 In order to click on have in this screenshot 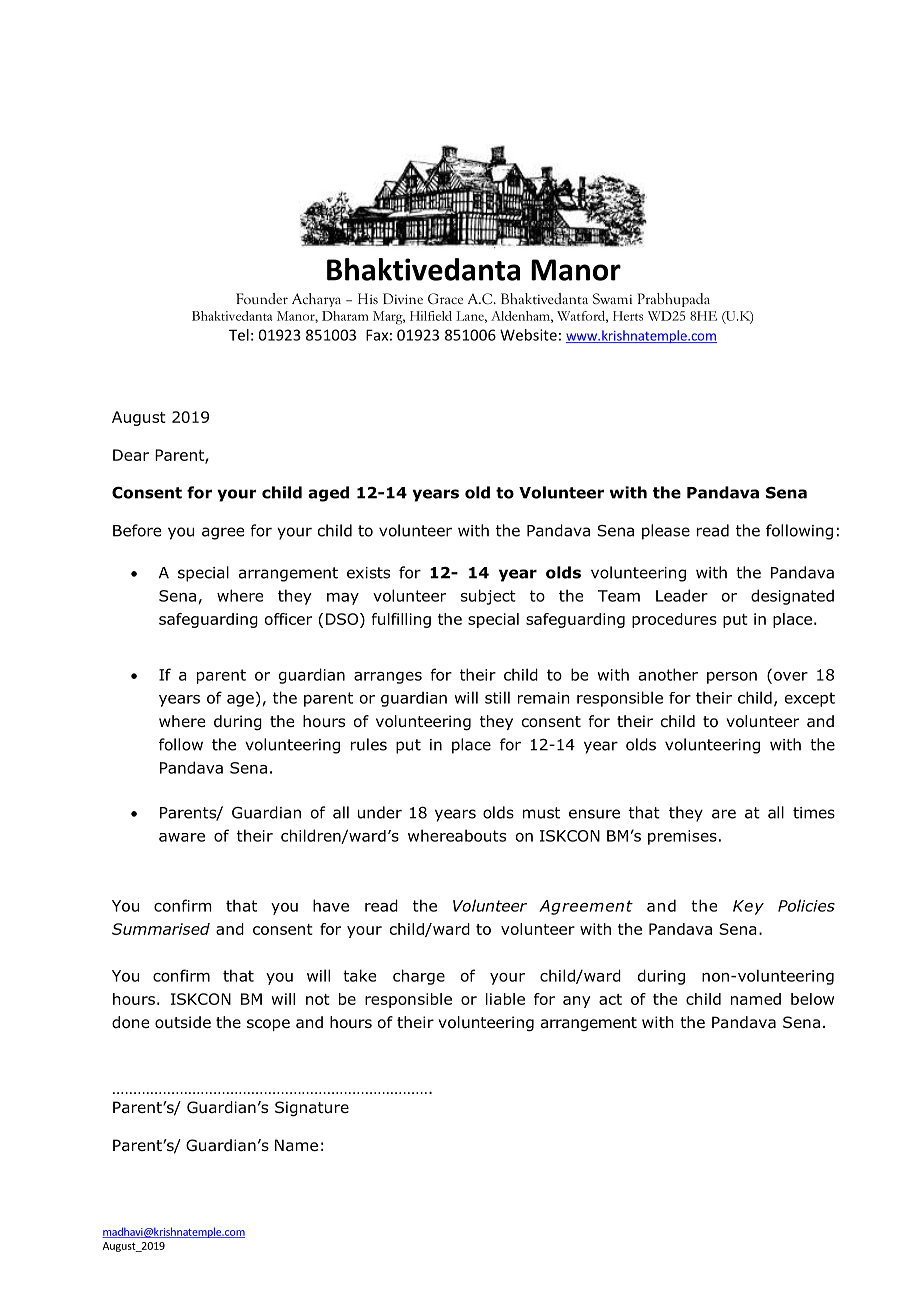, I will do `click(331, 905)`.
